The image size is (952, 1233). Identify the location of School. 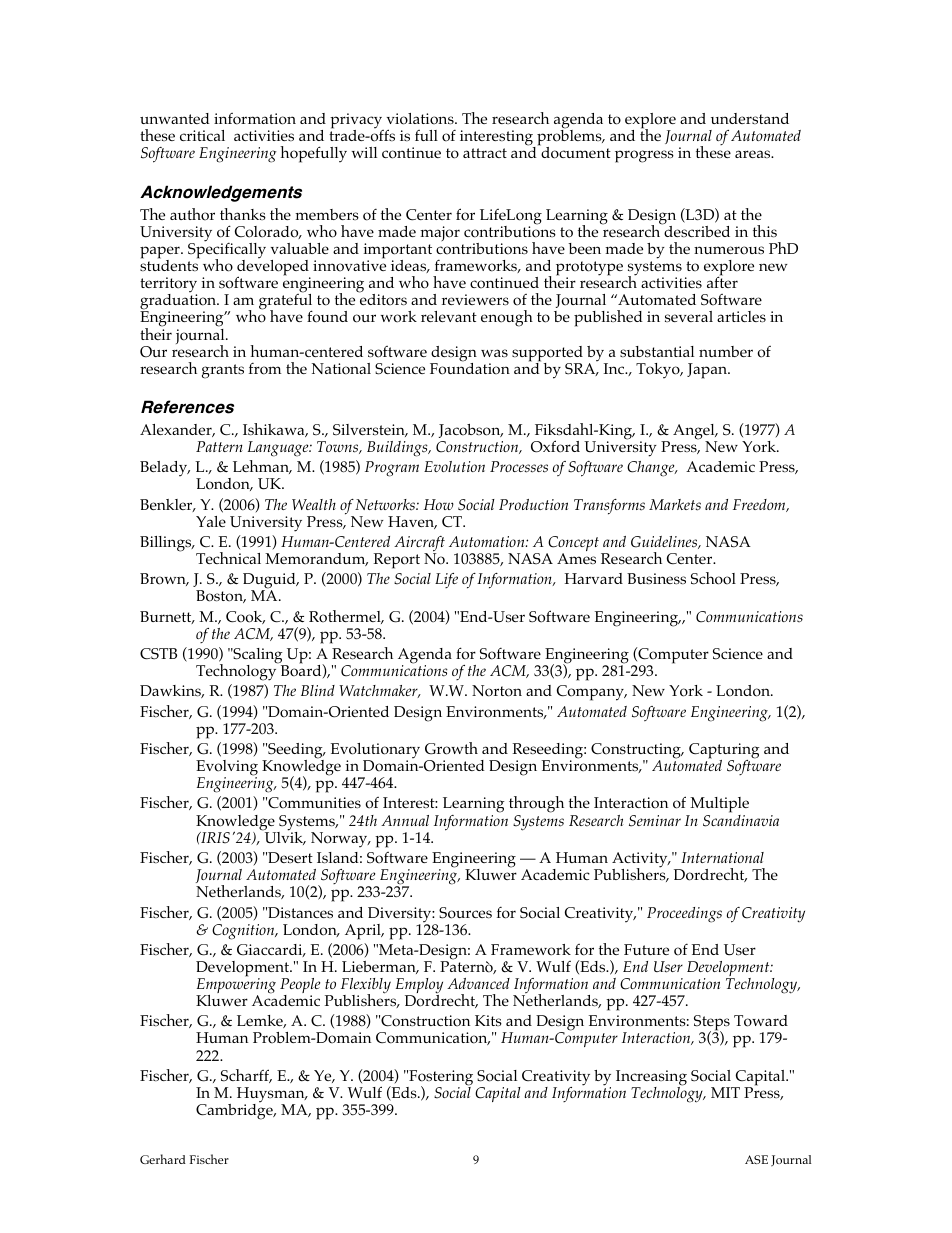
(713, 578).
